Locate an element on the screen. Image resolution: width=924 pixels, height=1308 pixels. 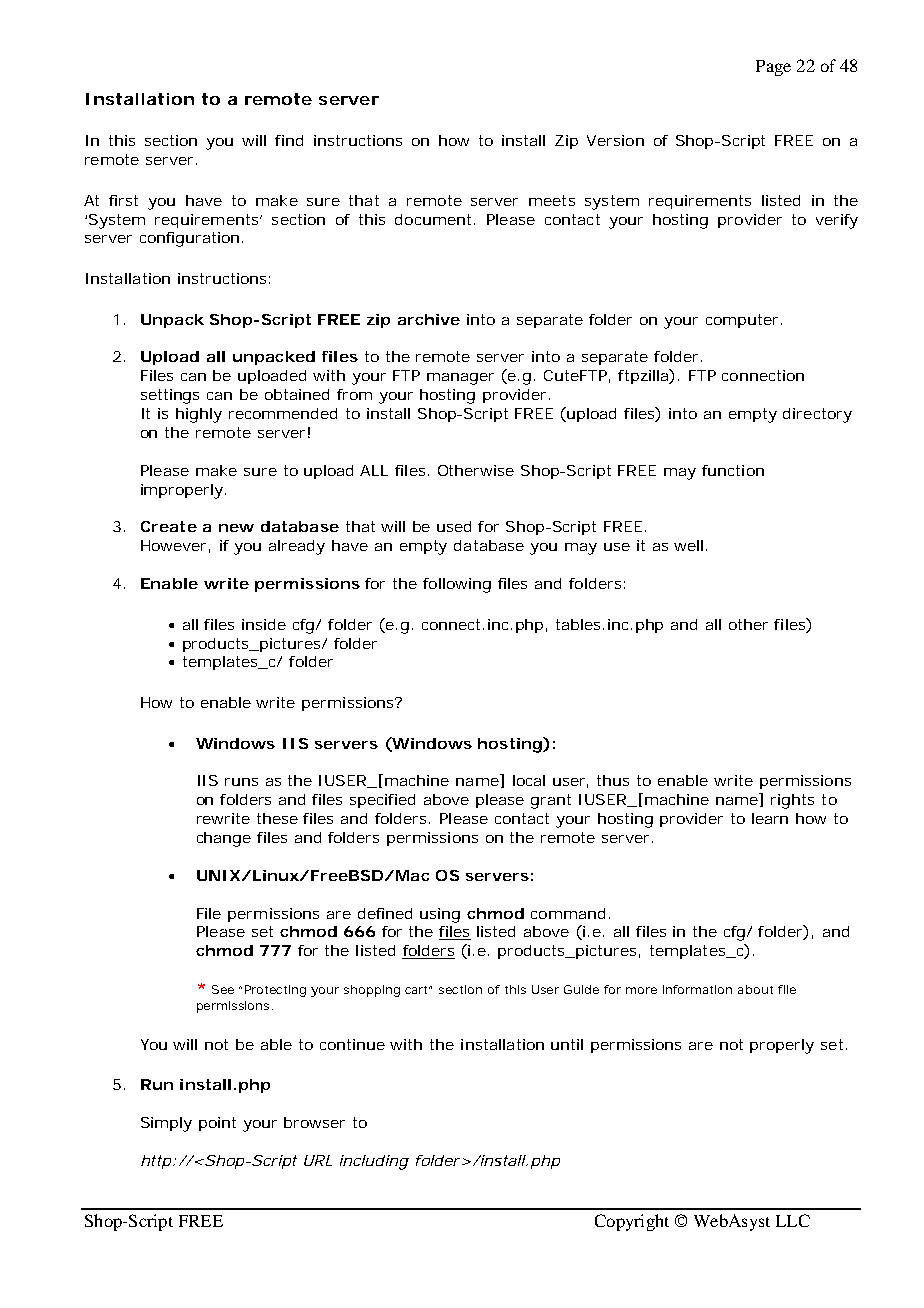
used is located at coordinates (454, 526).
